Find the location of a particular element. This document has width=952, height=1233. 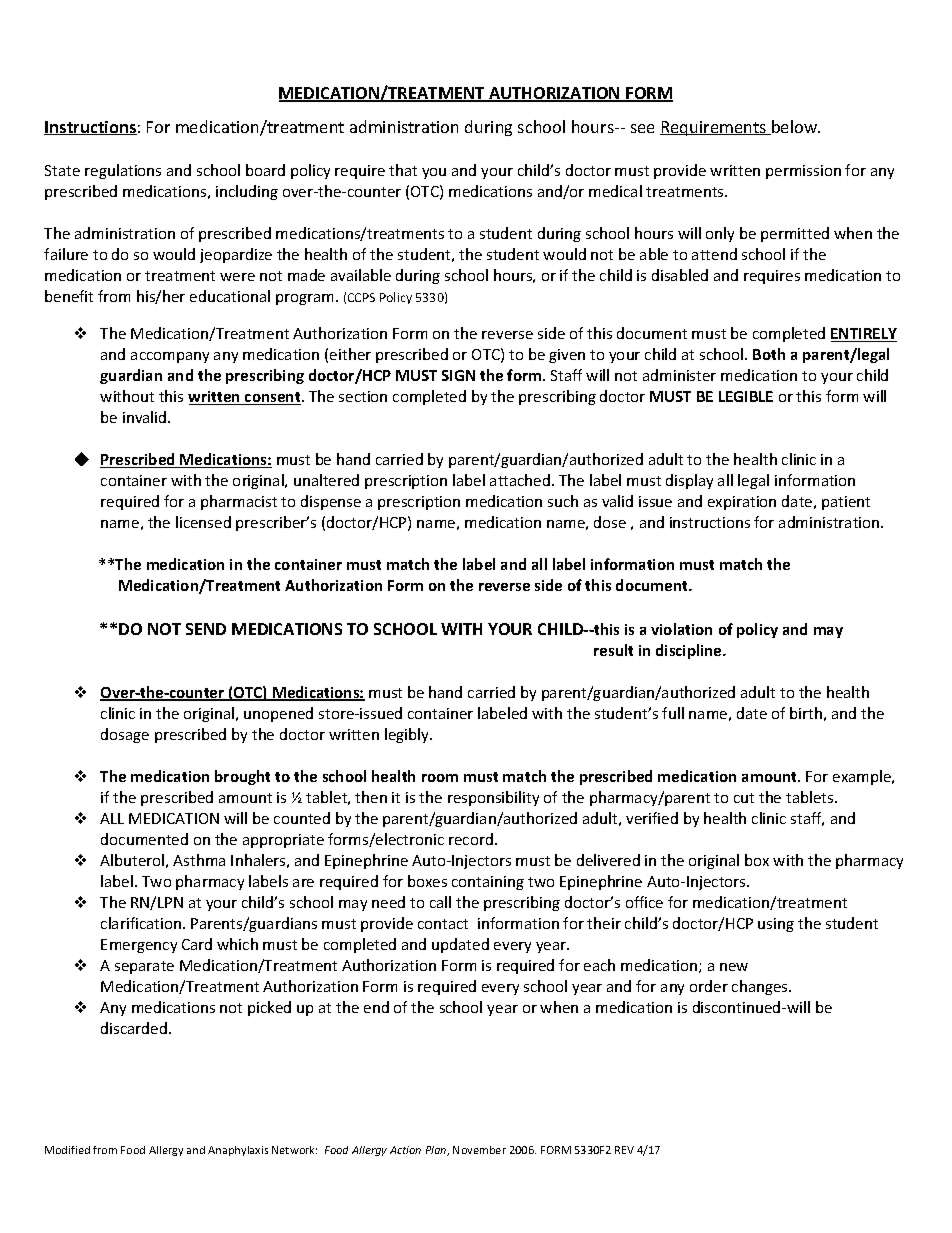

Anaphylaxis is located at coordinates (238, 1151).
